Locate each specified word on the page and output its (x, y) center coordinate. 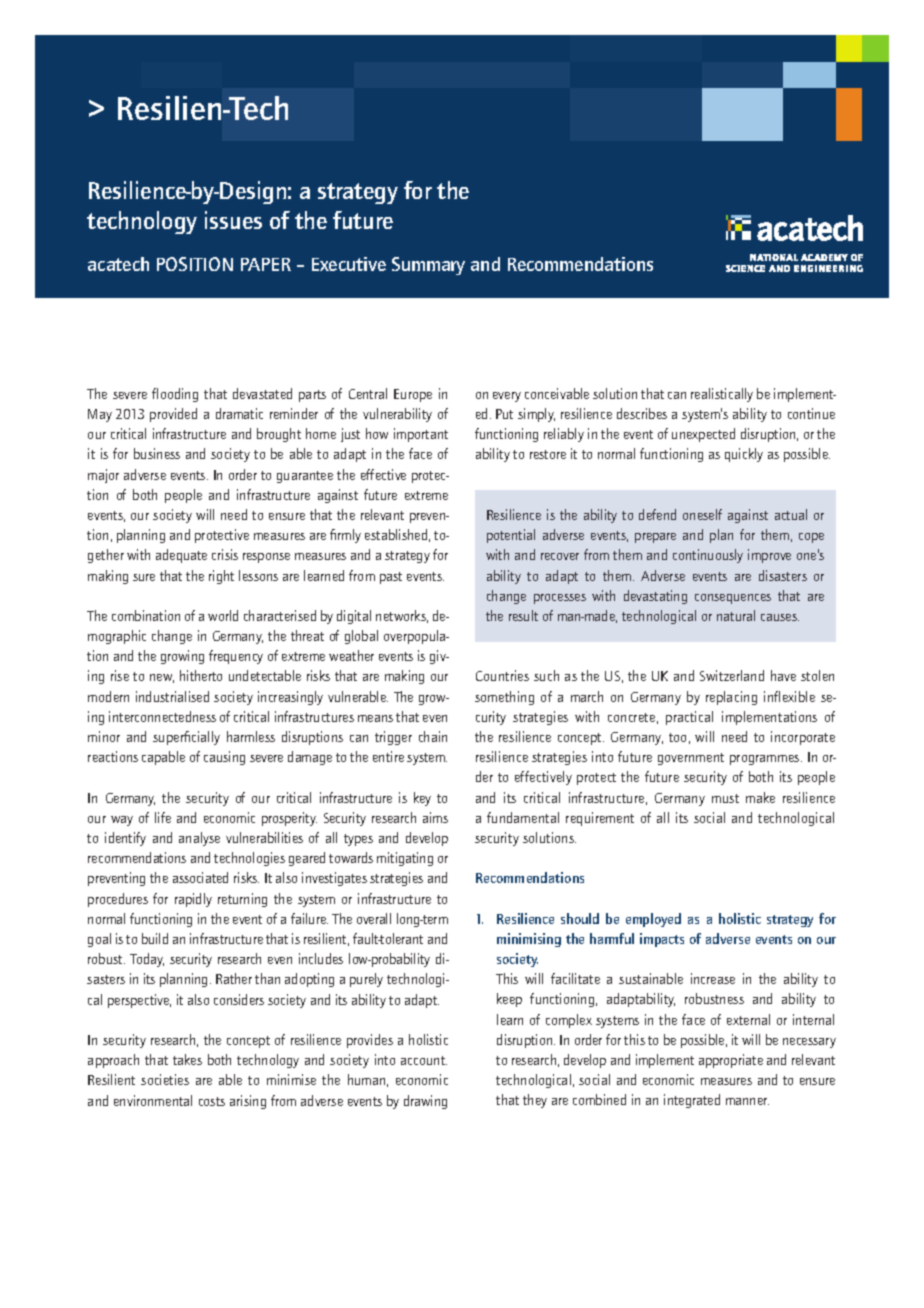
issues (233, 220)
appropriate (731, 1061)
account (424, 1060)
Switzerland (732, 675)
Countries (502, 675)
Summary (428, 266)
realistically (722, 395)
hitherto (201, 675)
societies (165, 1079)
